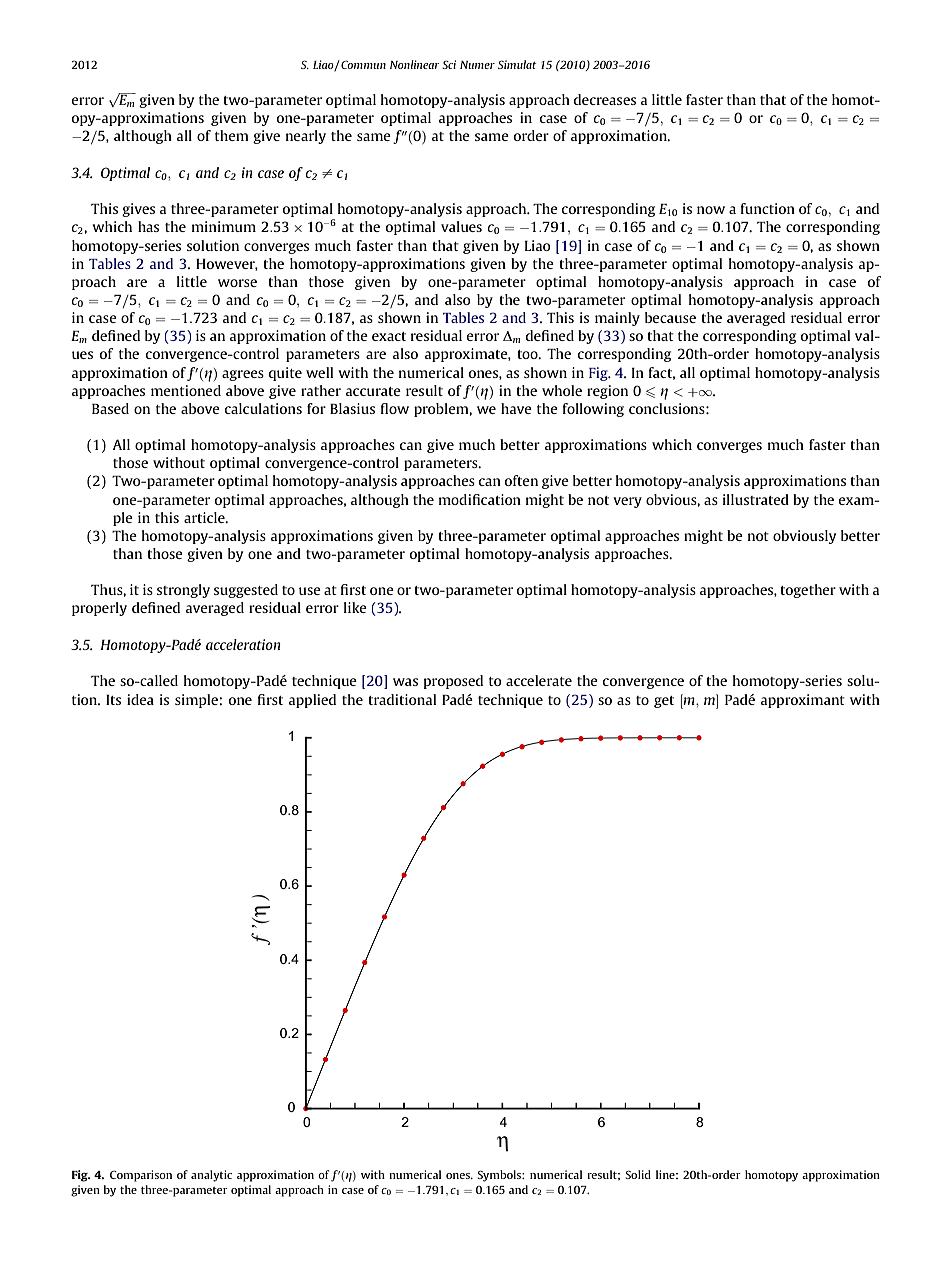 This screenshot has height=1288, width=944. I want to click on decreases, so click(605, 99).
